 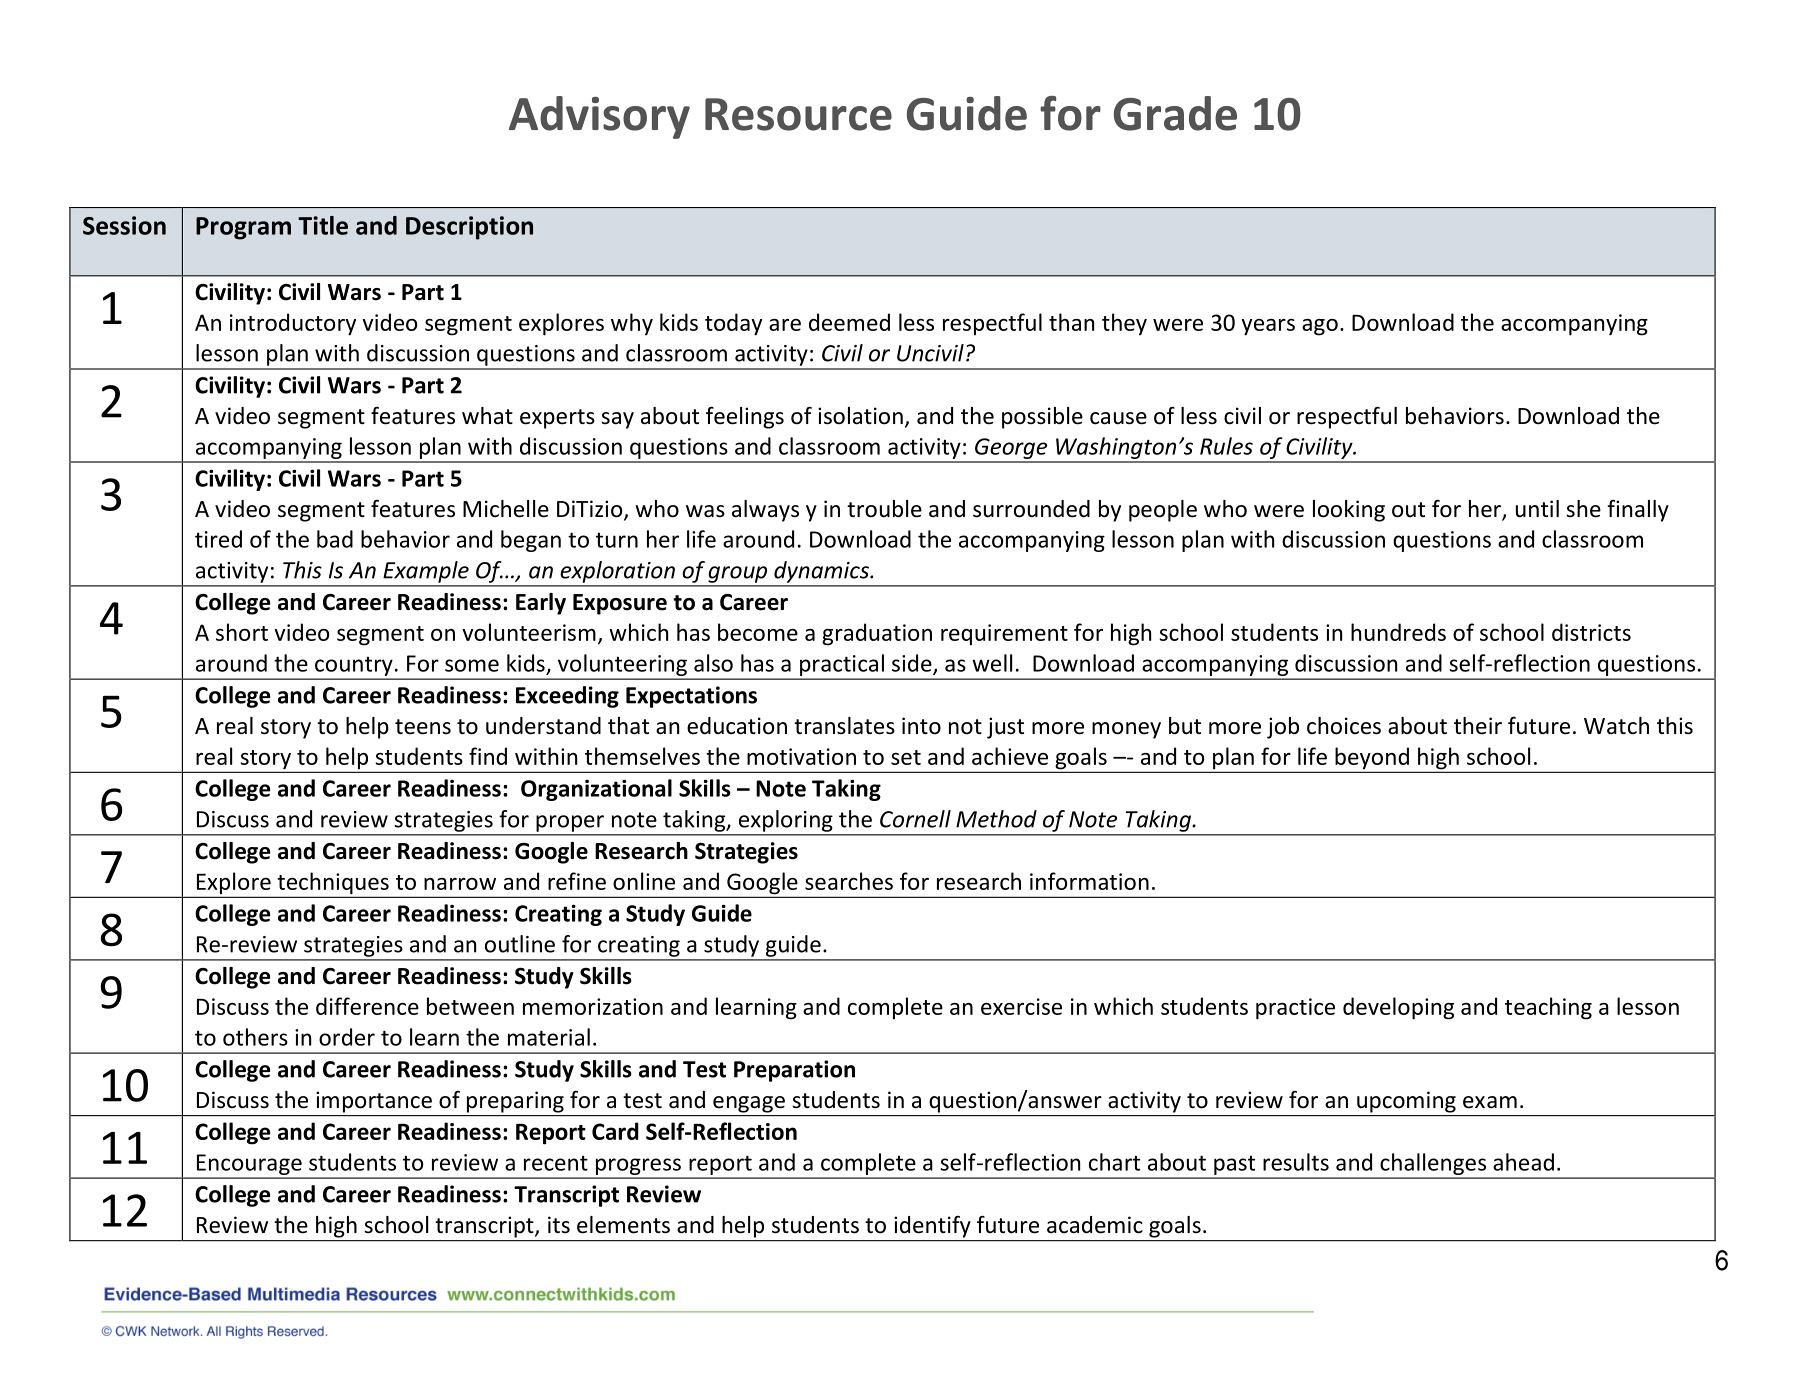 I want to click on Grade, so click(x=1175, y=113).
